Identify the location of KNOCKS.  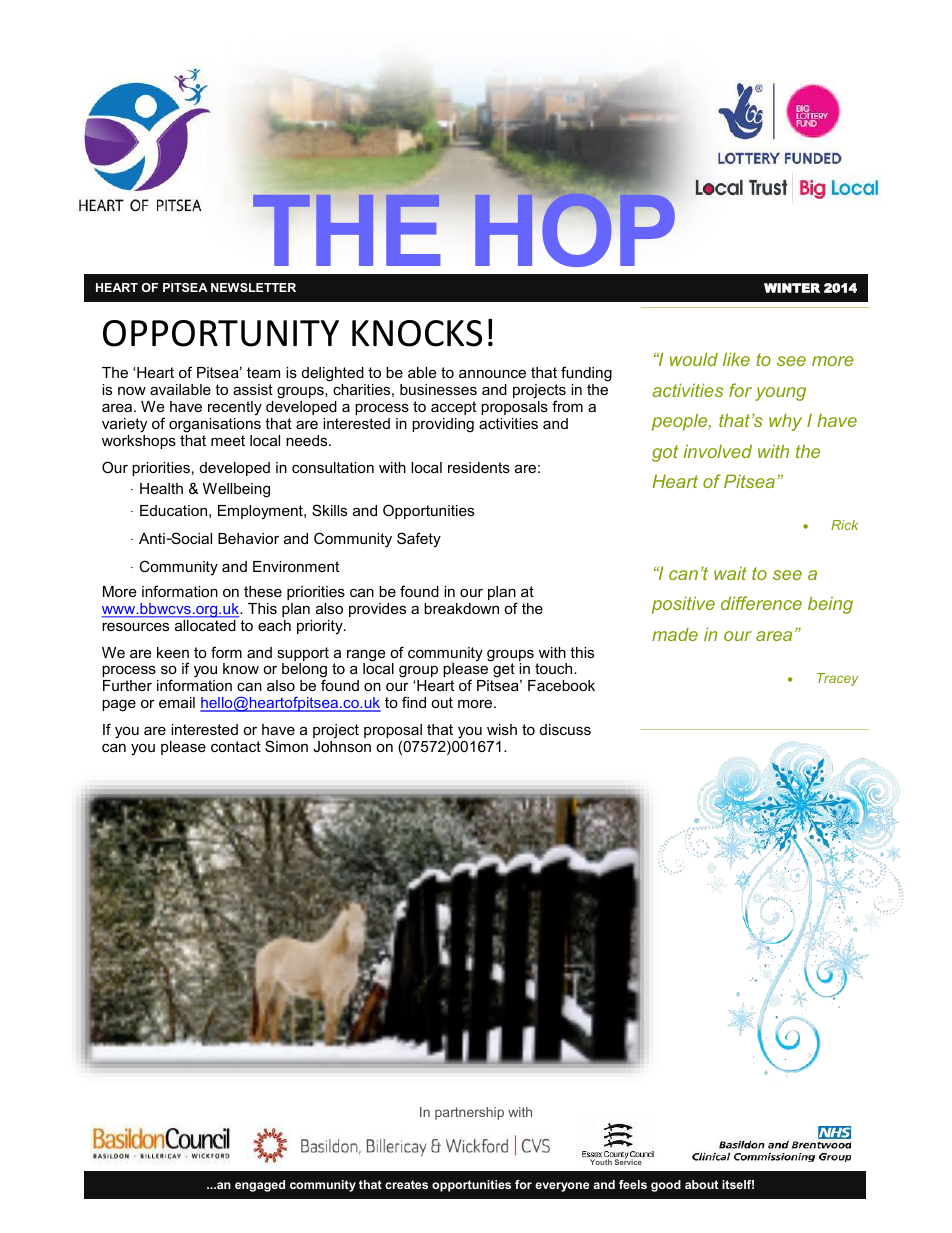
(417, 333).
